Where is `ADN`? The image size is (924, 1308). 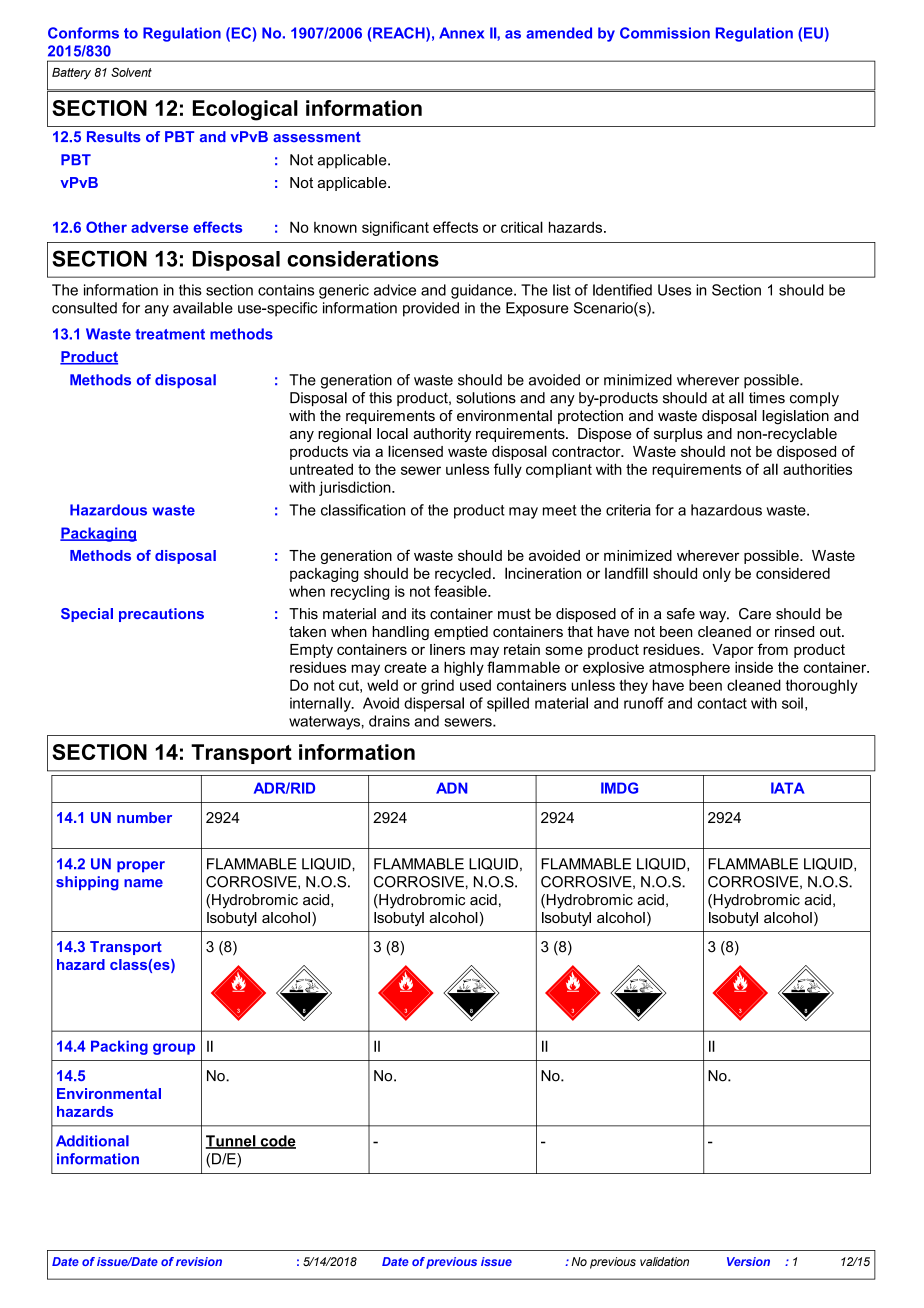
ADN is located at coordinates (451, 788).
